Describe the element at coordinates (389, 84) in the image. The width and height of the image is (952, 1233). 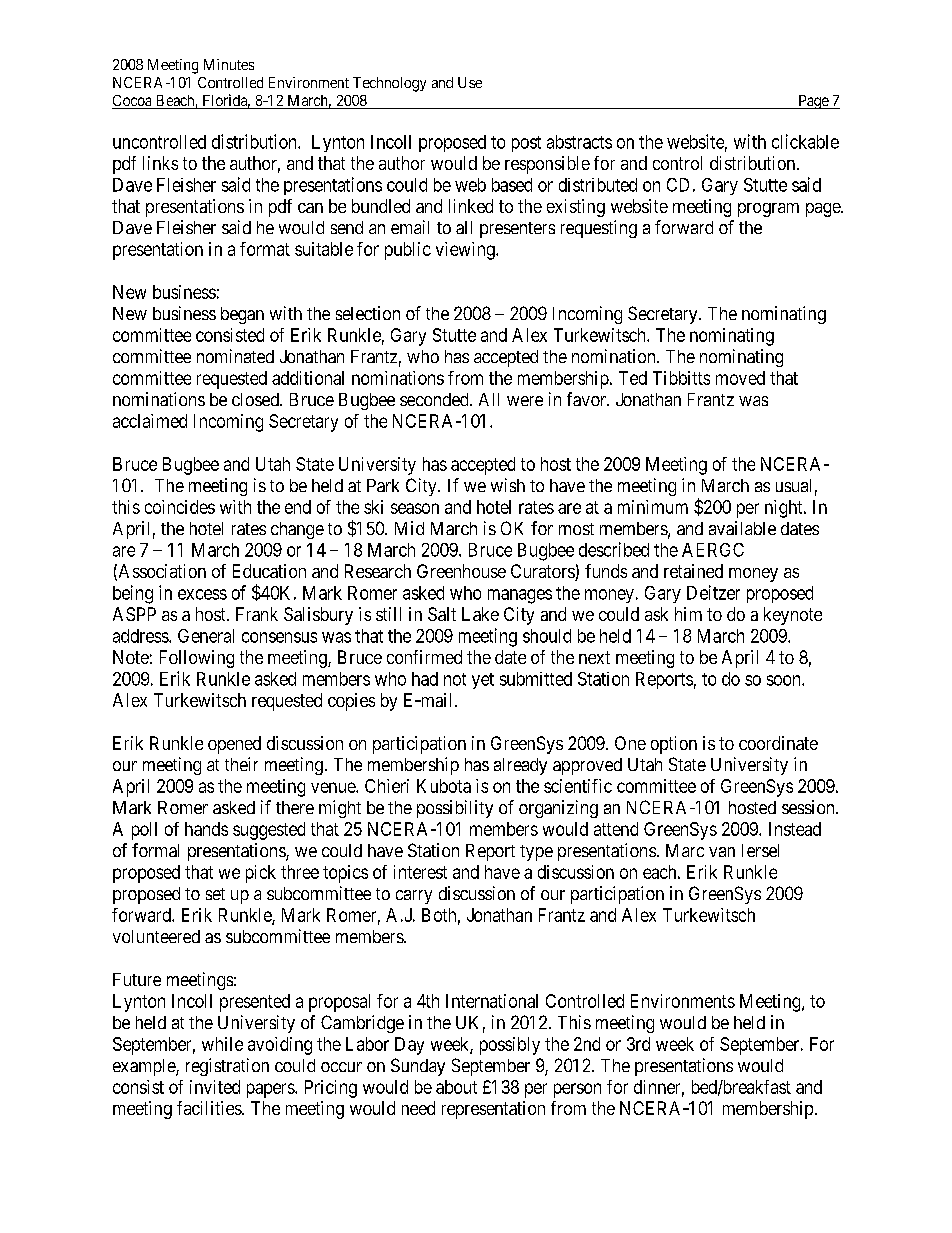
I see `Technology` at that location.
